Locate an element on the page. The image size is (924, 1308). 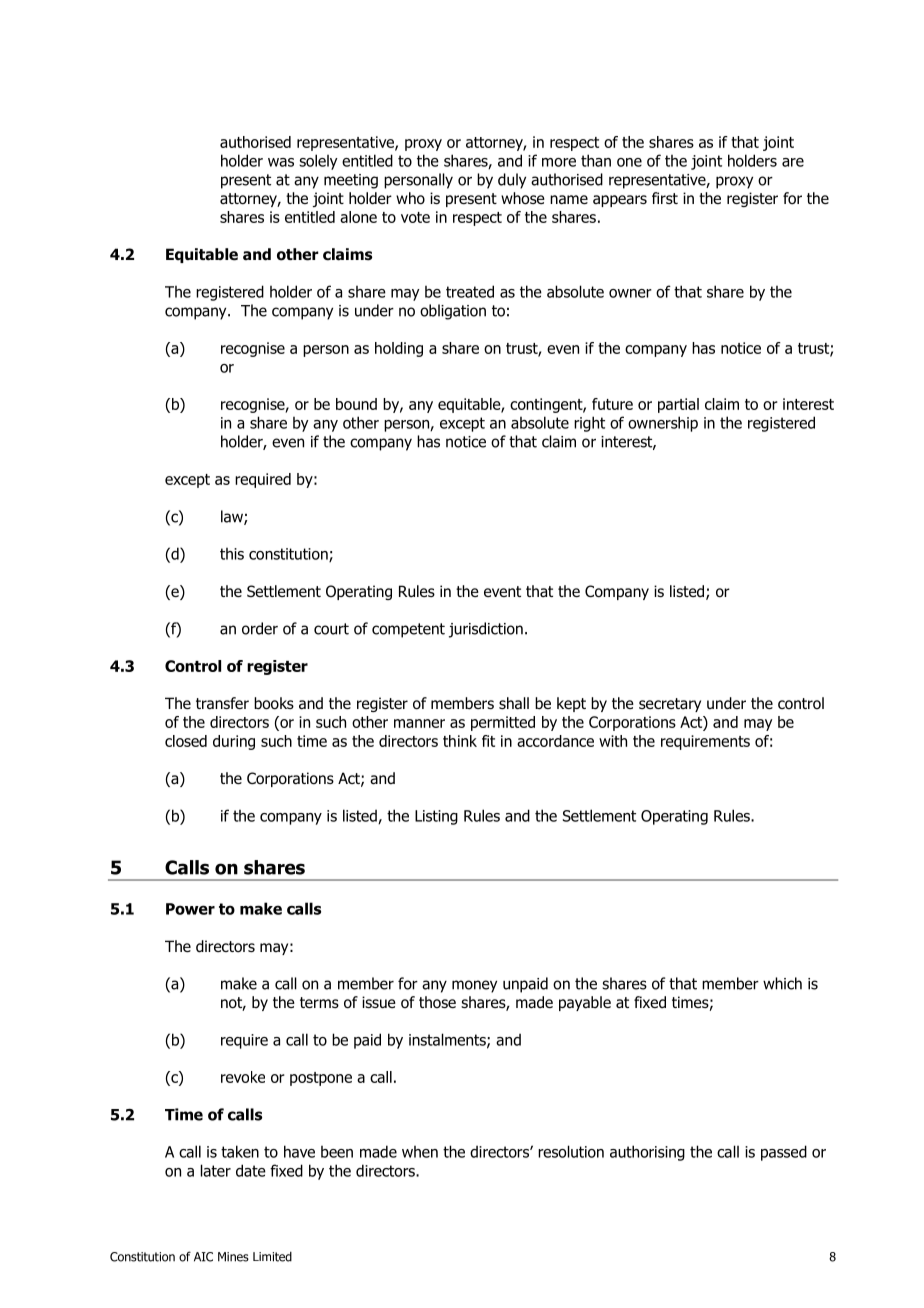
when is located at coordinates (420, 1152).
